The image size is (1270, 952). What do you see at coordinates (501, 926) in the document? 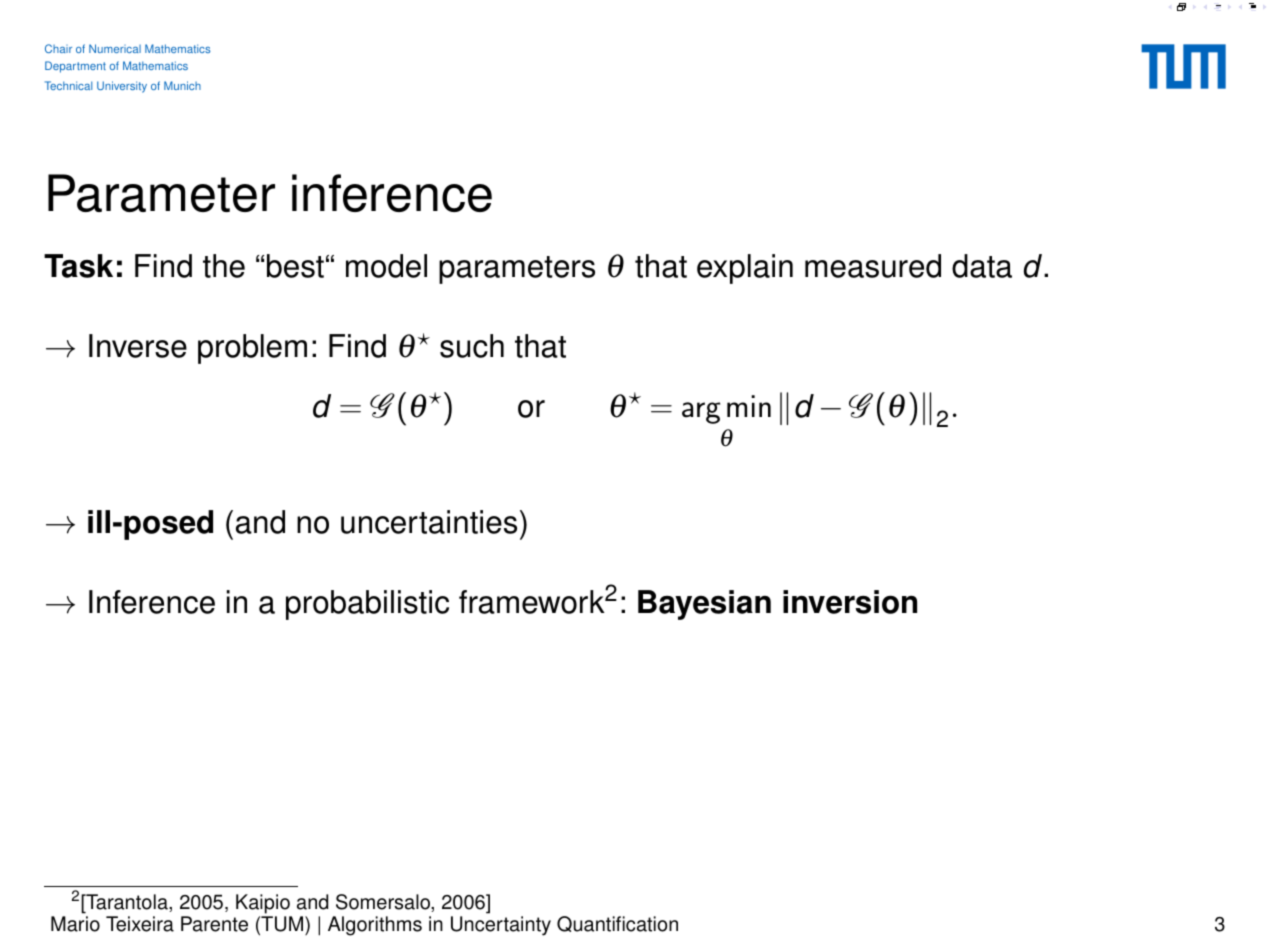
I see `Uncertainty` at bounding box center [501, 926].
